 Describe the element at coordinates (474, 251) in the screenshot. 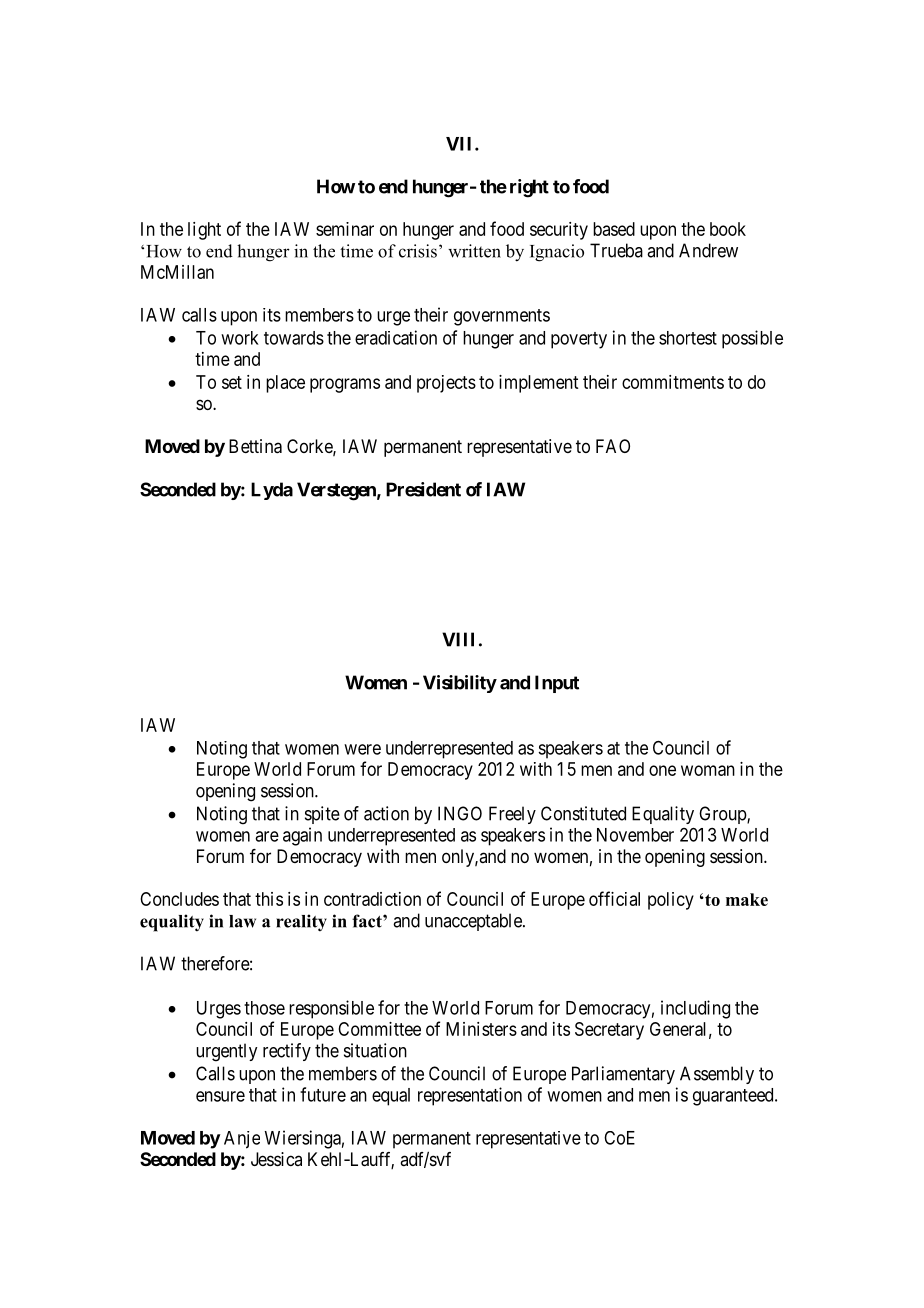

I see `written` at that location.
